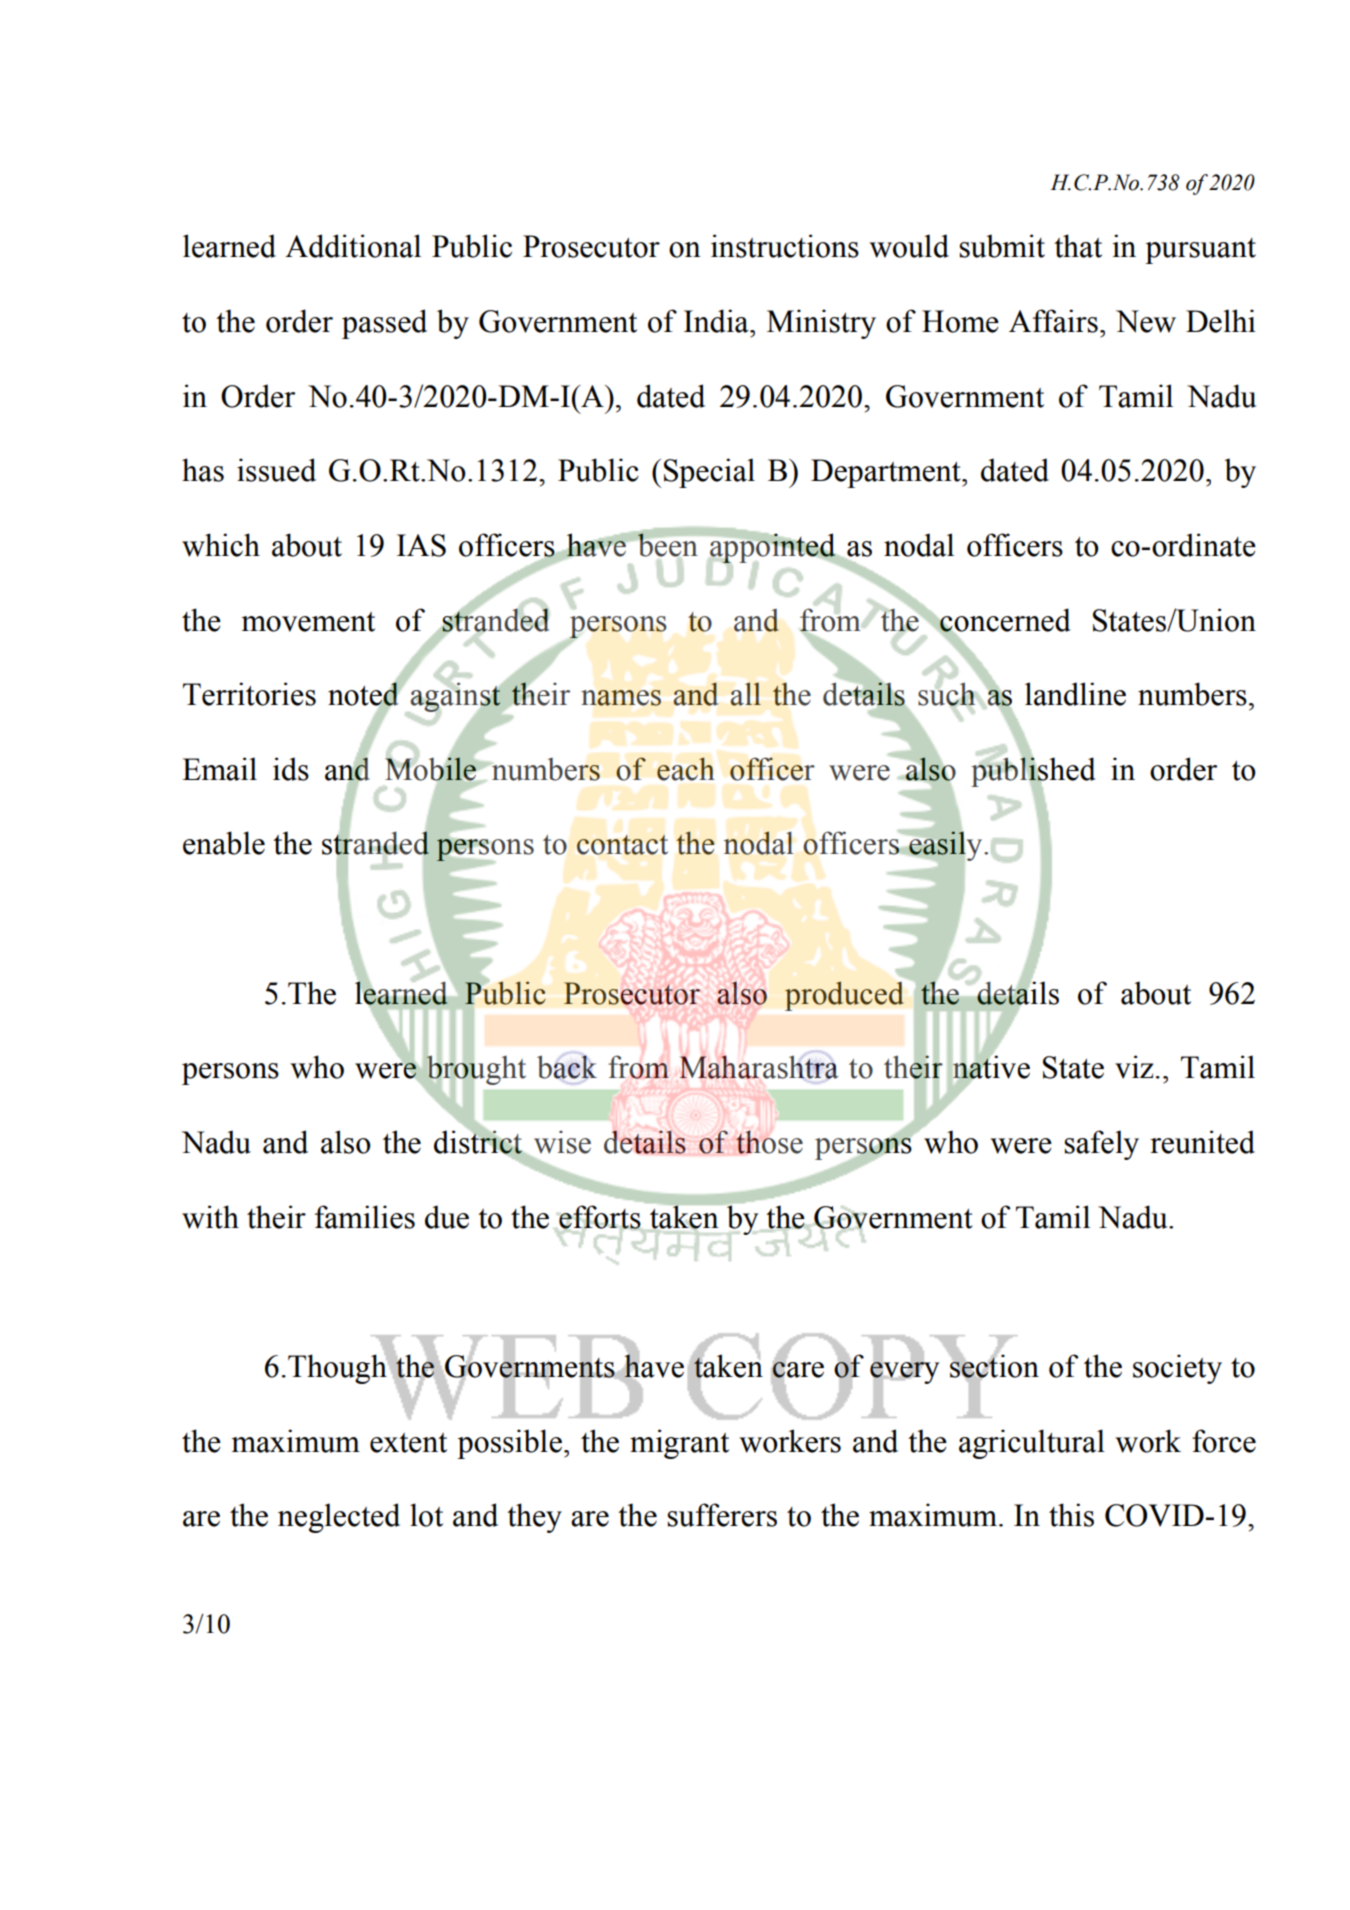 The width and height of the document is (1350, 1910). What do you see at coordinates (667, 545) in the document?
I see `been` at bounding box center [667, 545].
